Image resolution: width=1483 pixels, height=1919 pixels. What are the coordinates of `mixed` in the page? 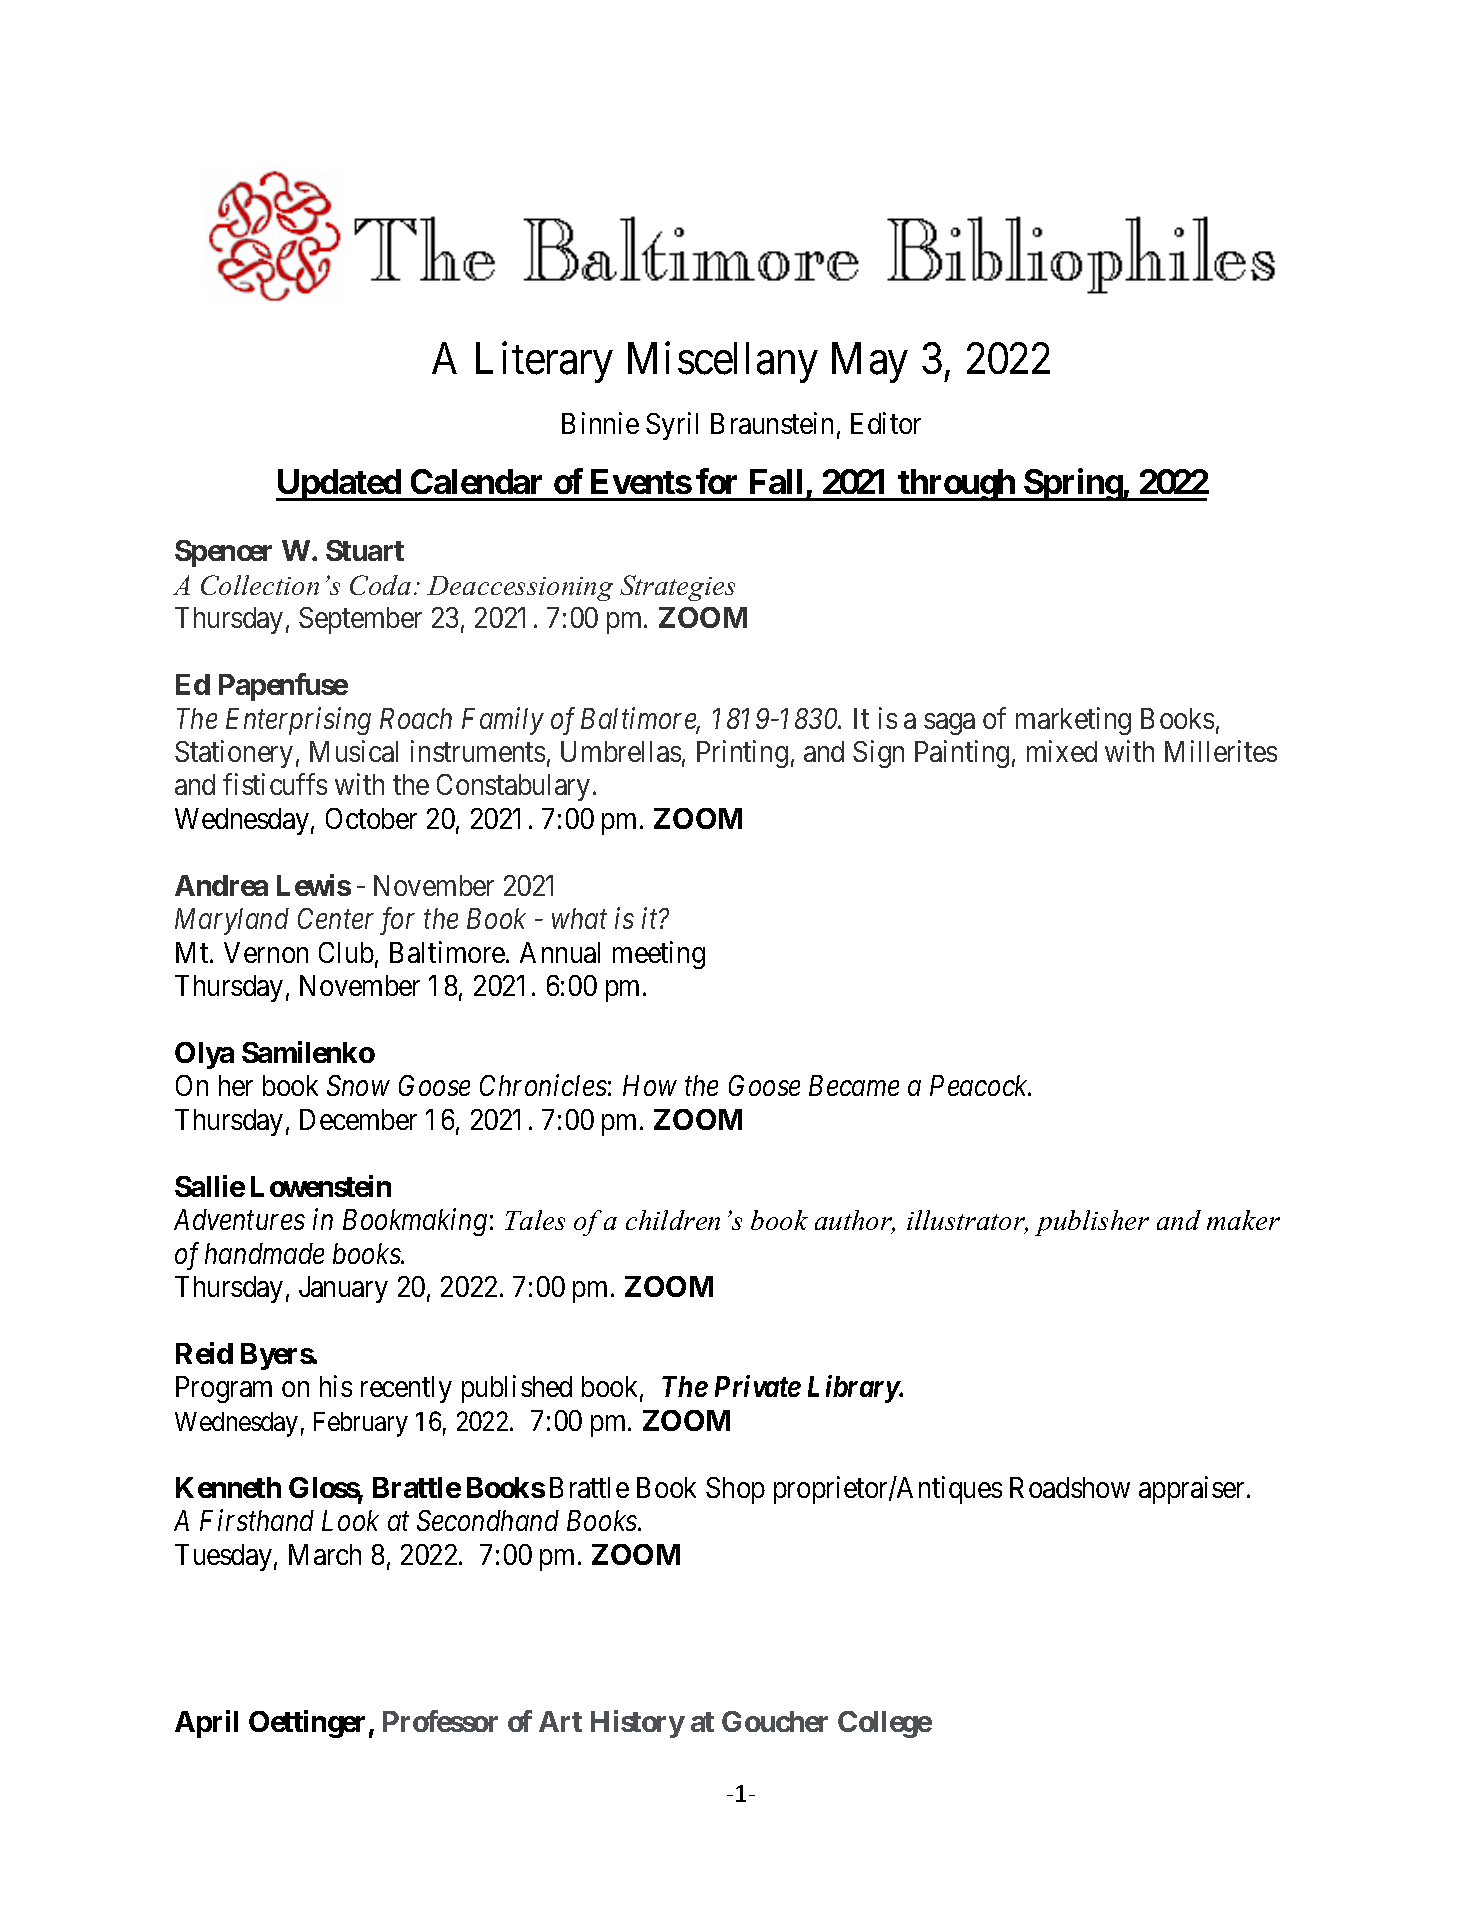 It's located at (1062, 751).
